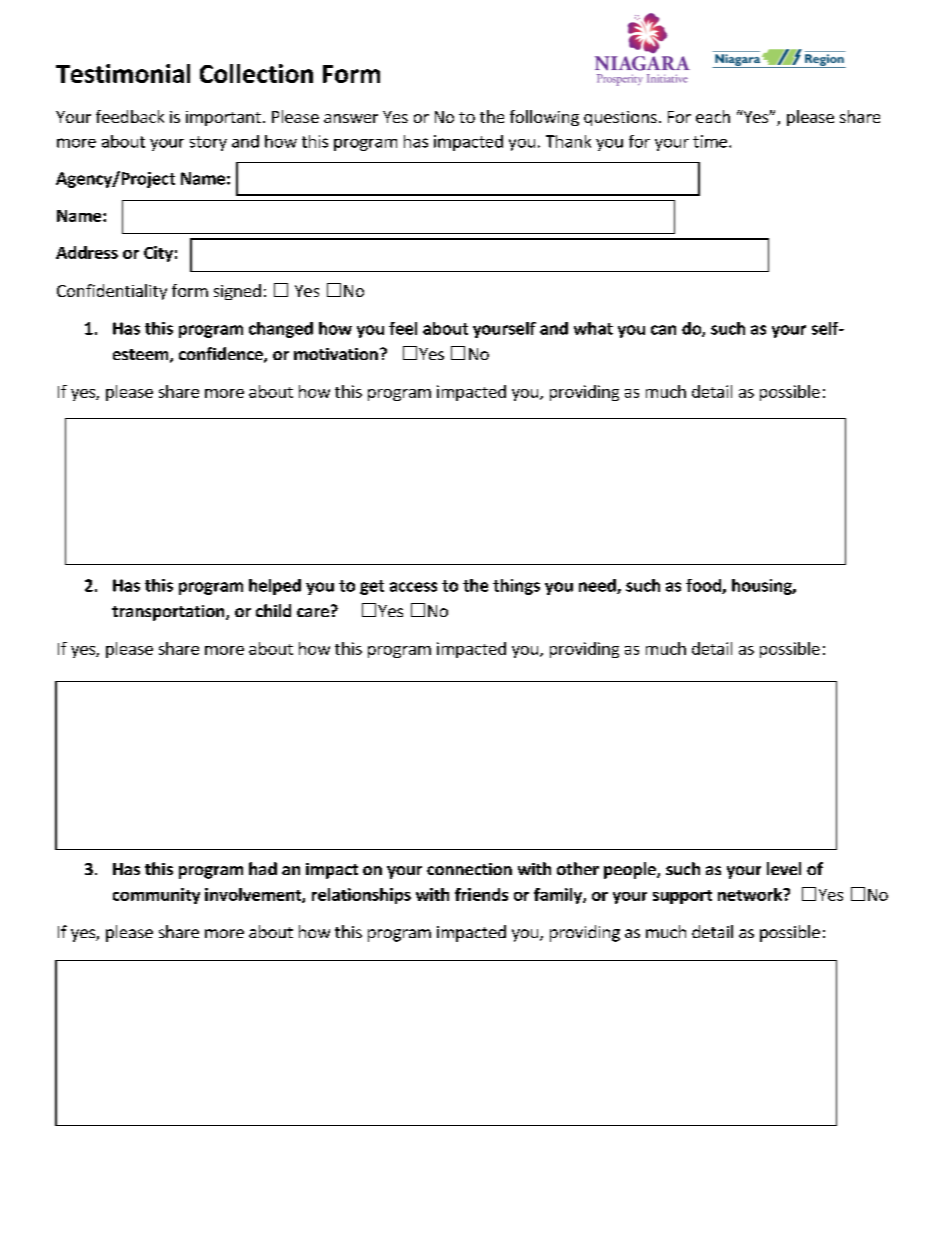  I want to click on access, so click(413, 587).
